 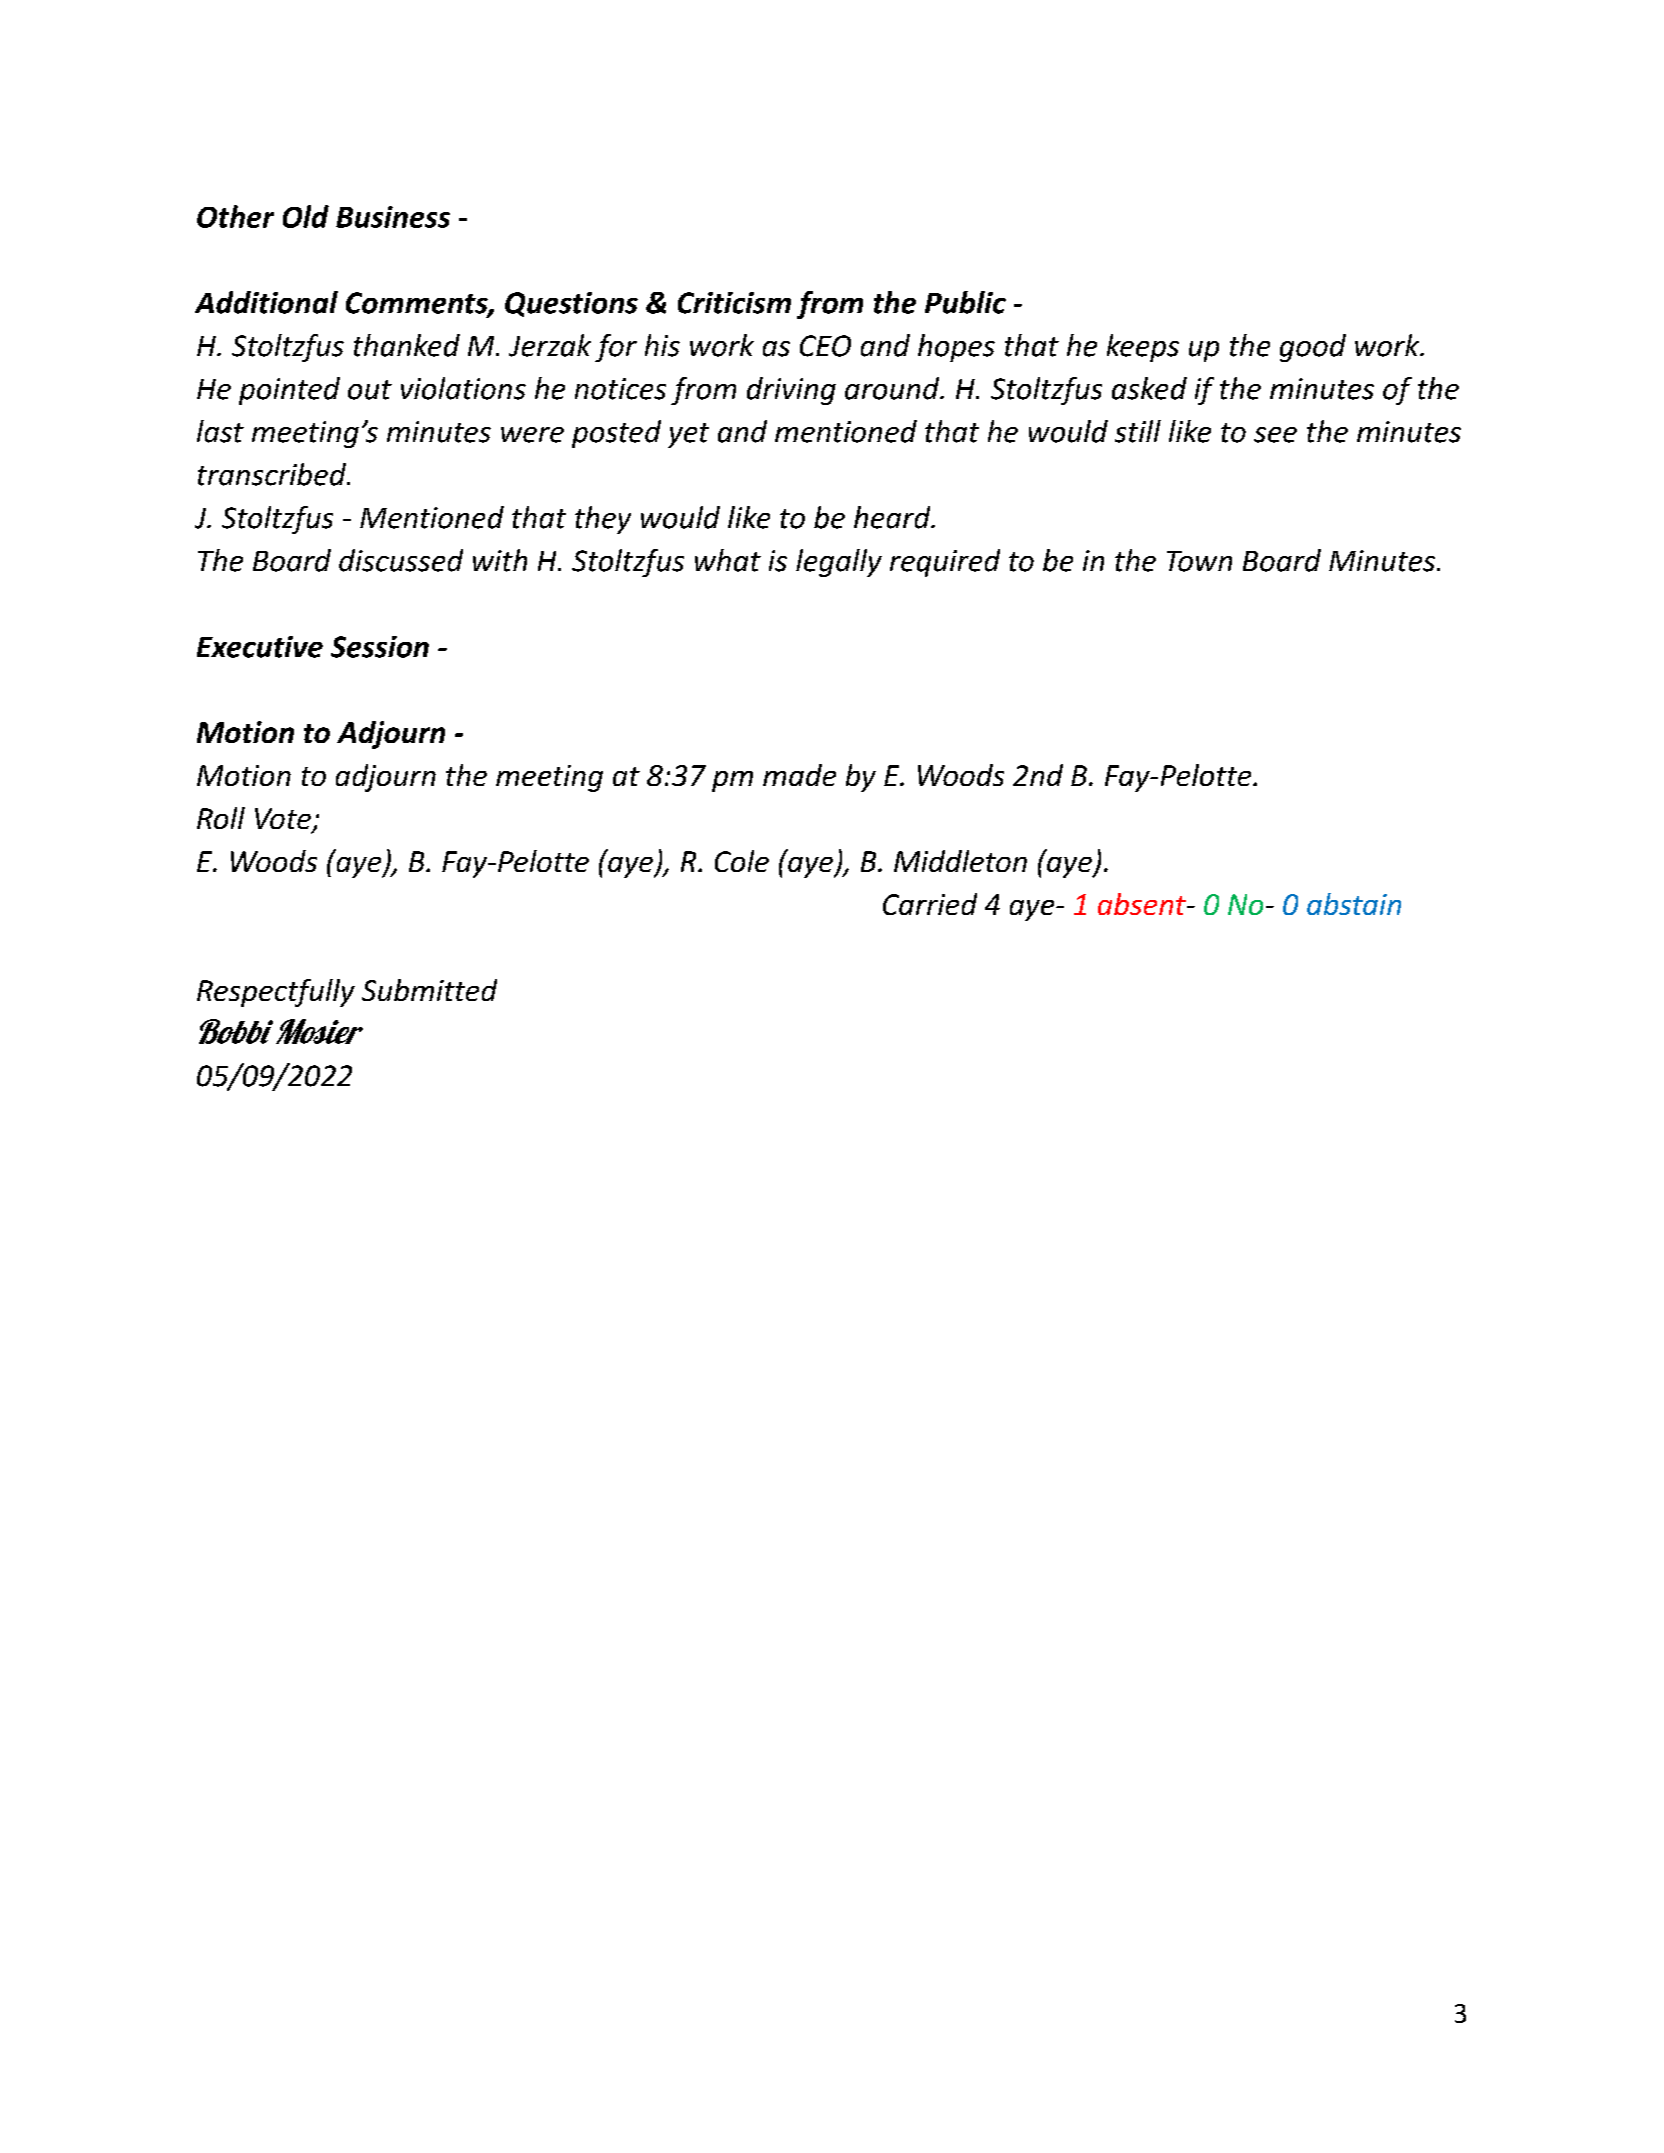 What do you see at coordinates (1275, 435) in the document?
I see `see` at bounding box center [1275, 435].
